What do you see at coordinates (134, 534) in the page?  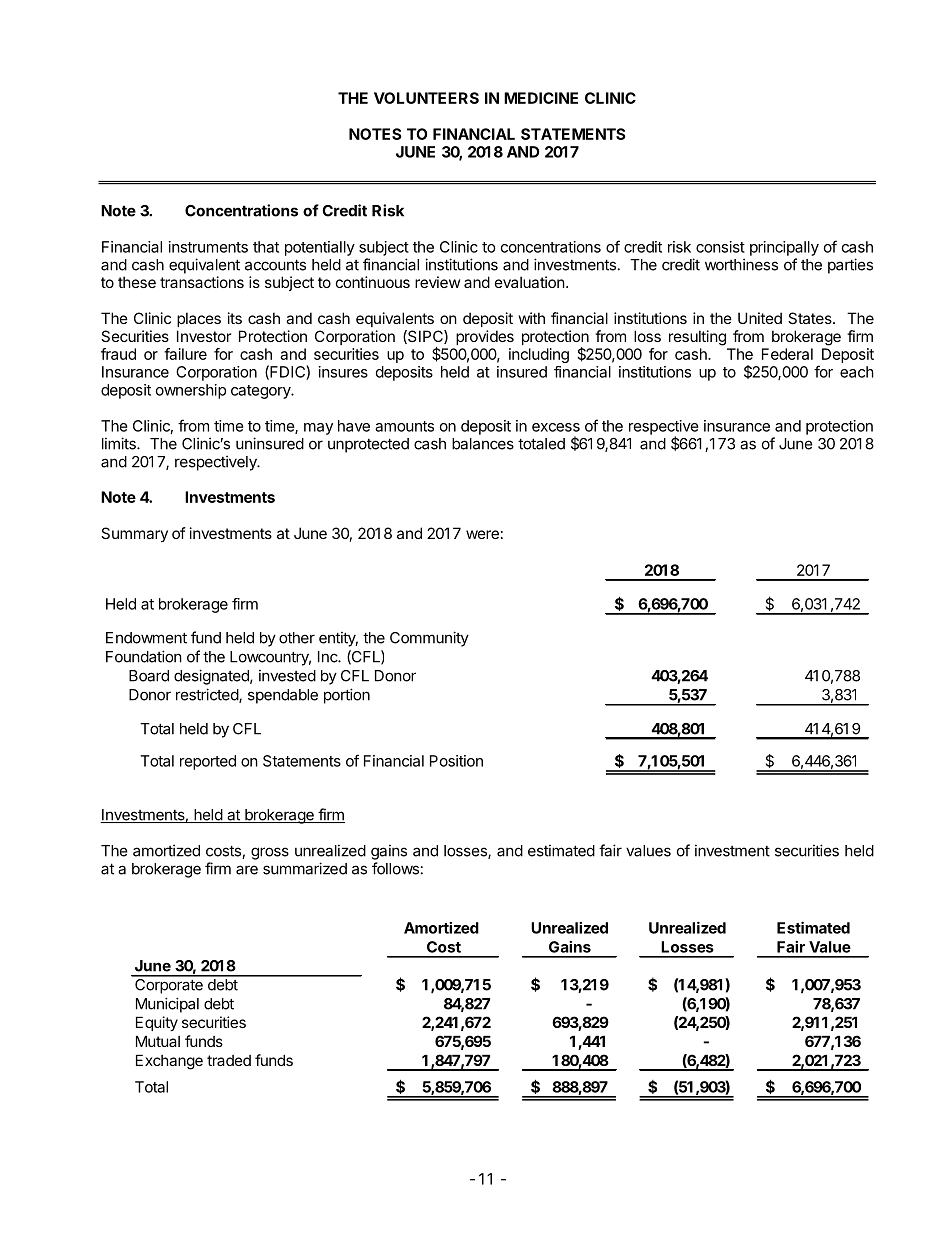 I see `Summary` at bounding box center [134, 534].
